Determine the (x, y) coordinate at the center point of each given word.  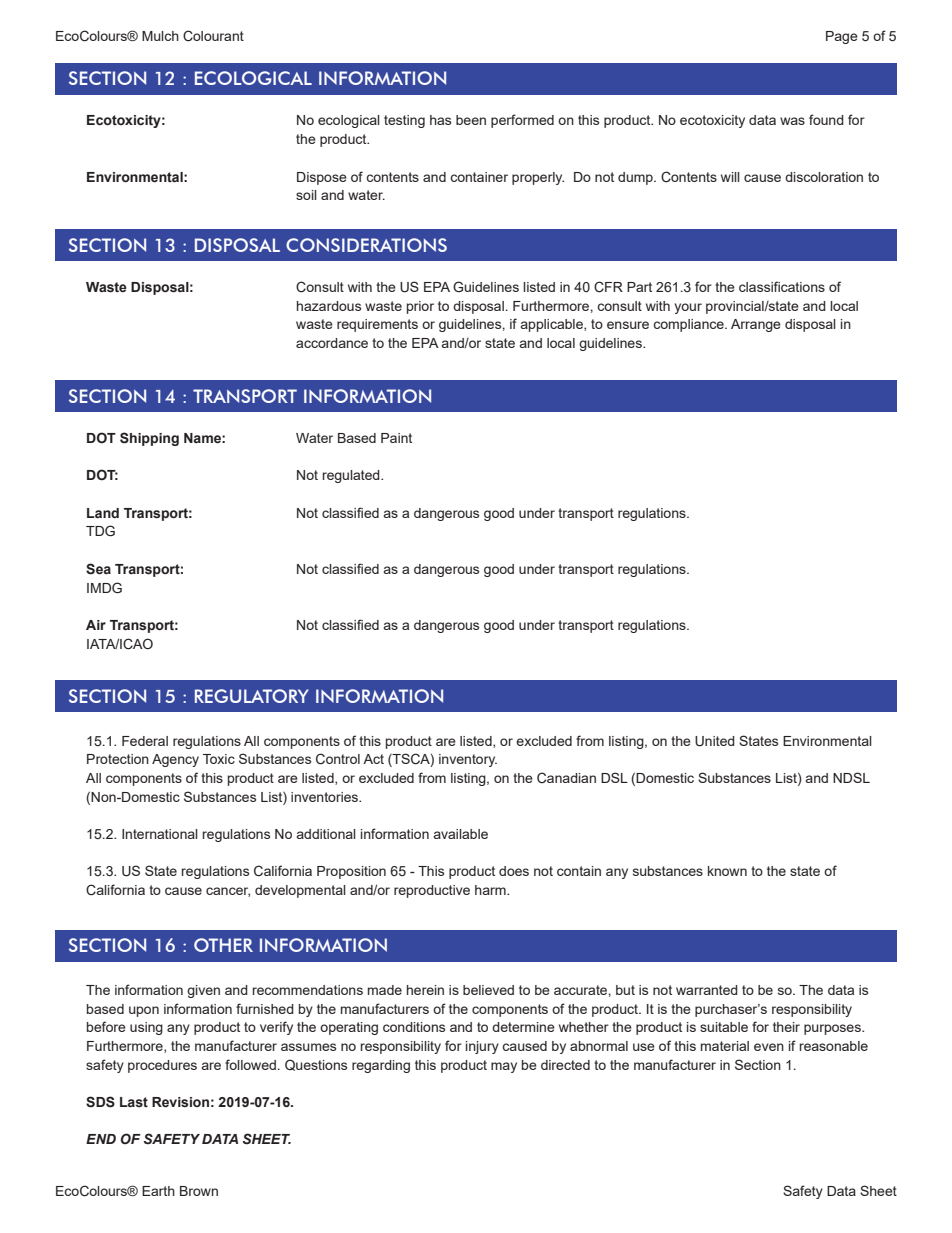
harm (491, 890)
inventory (468, 760)
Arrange (756, 325)
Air (96, 625)
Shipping (149, 439)
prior (420, 307)
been (471, 120)
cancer (228, 892)
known (727, 871)
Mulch (160, 36)
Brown (199, 1191)
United (715, 741)
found (826, 119)
